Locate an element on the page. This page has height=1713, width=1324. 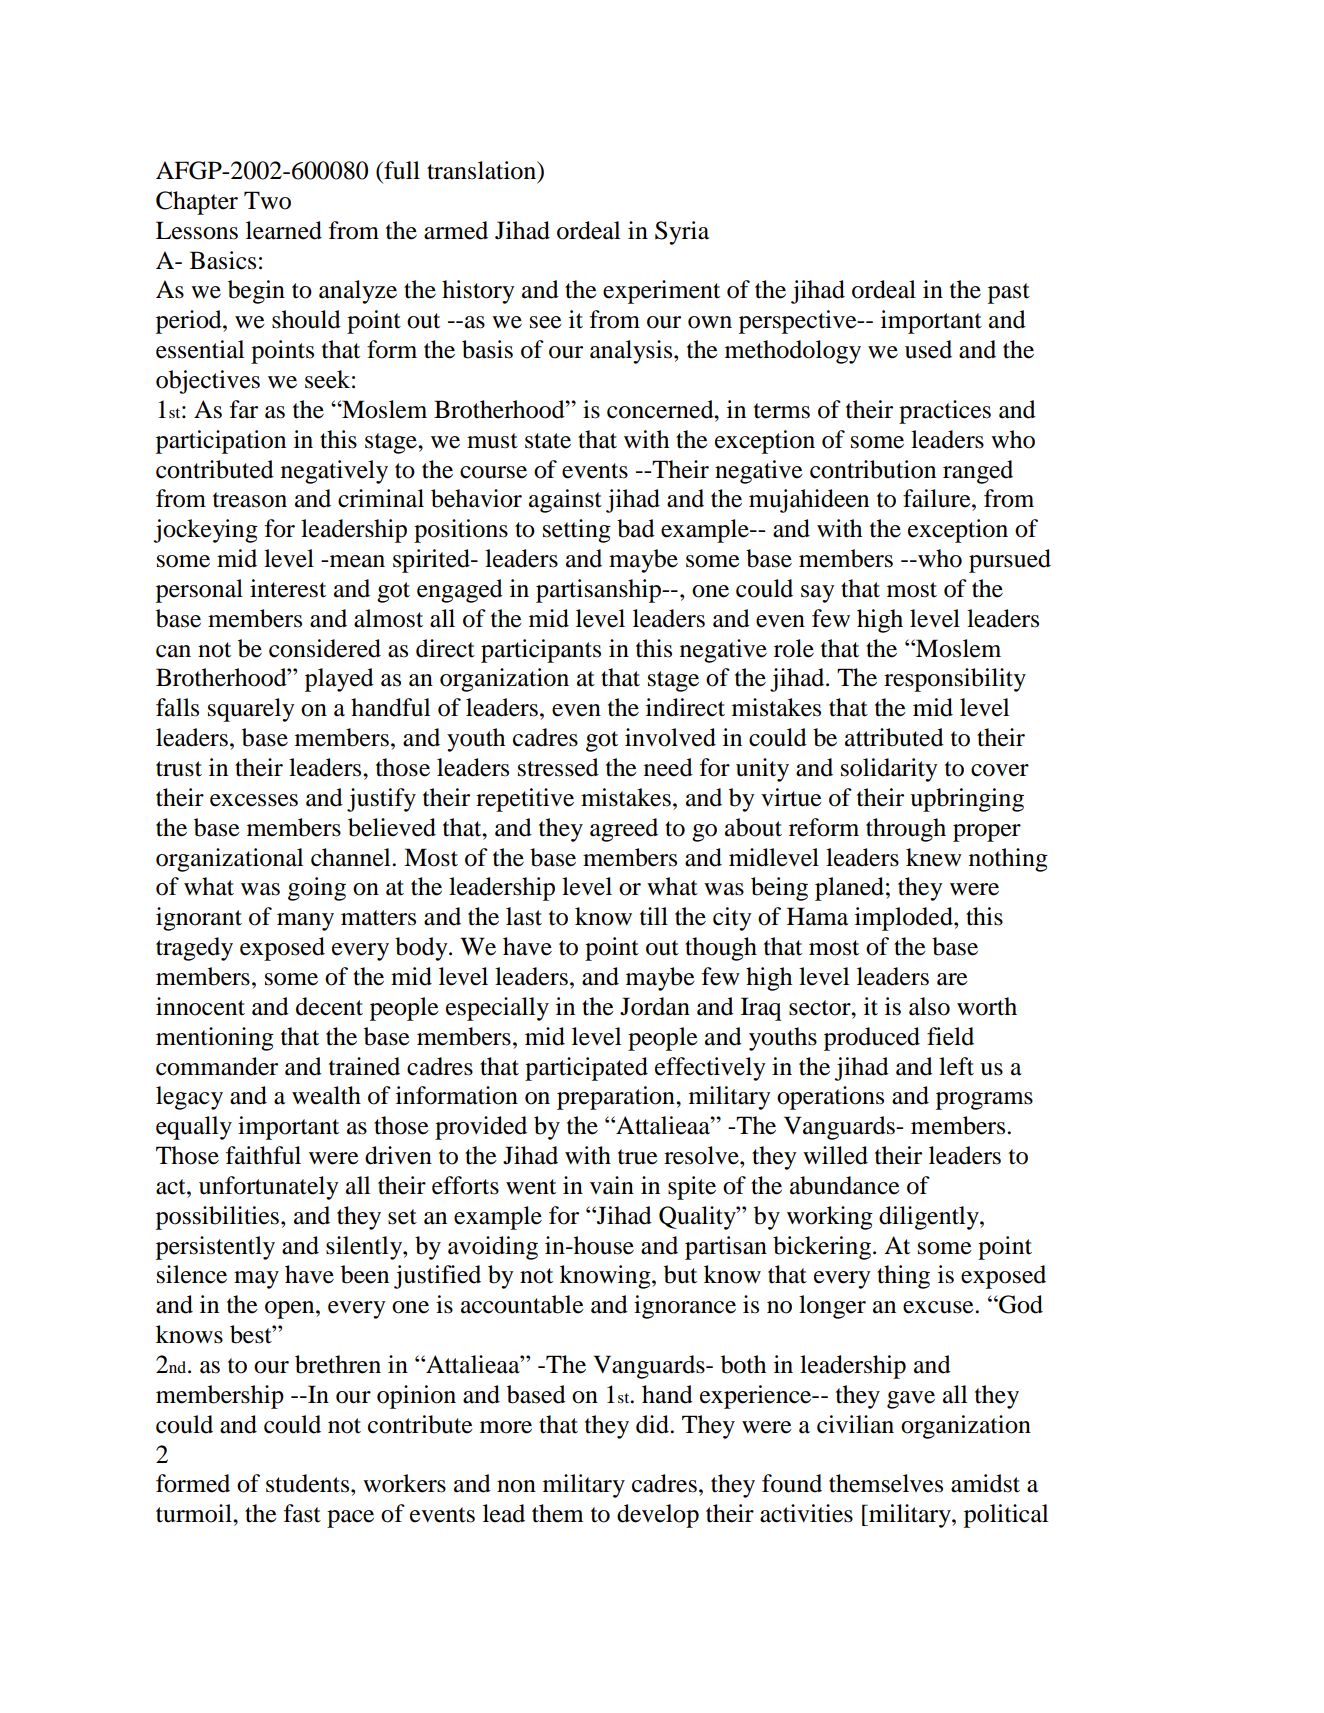
Two is located at coordinates (267, 200).
